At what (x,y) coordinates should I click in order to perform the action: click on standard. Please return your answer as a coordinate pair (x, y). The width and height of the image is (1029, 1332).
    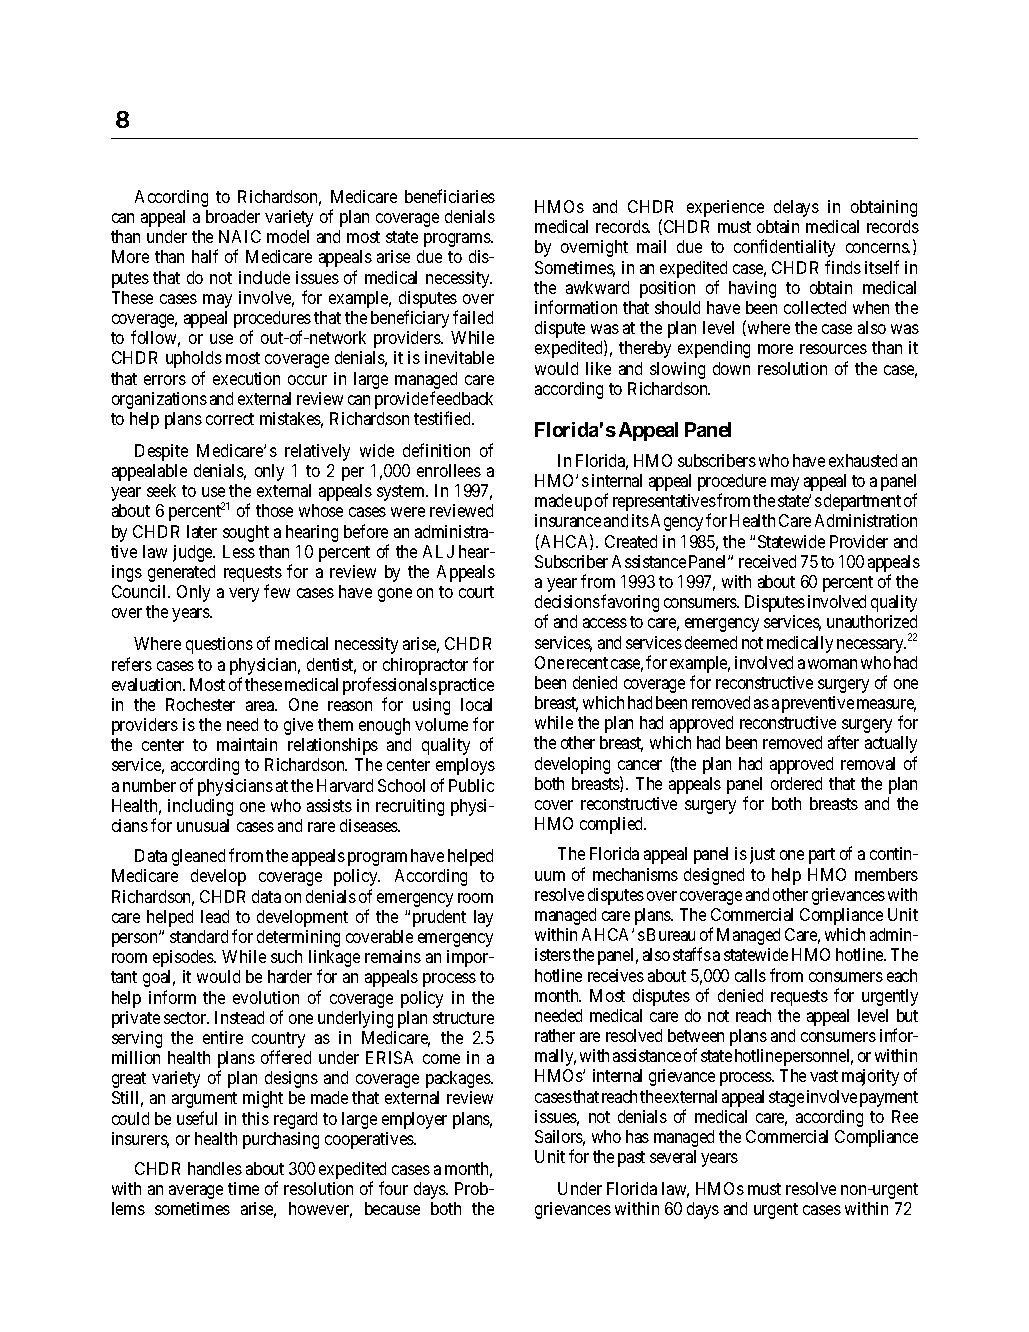
    Looking at the image, I should click on (199, 936).
